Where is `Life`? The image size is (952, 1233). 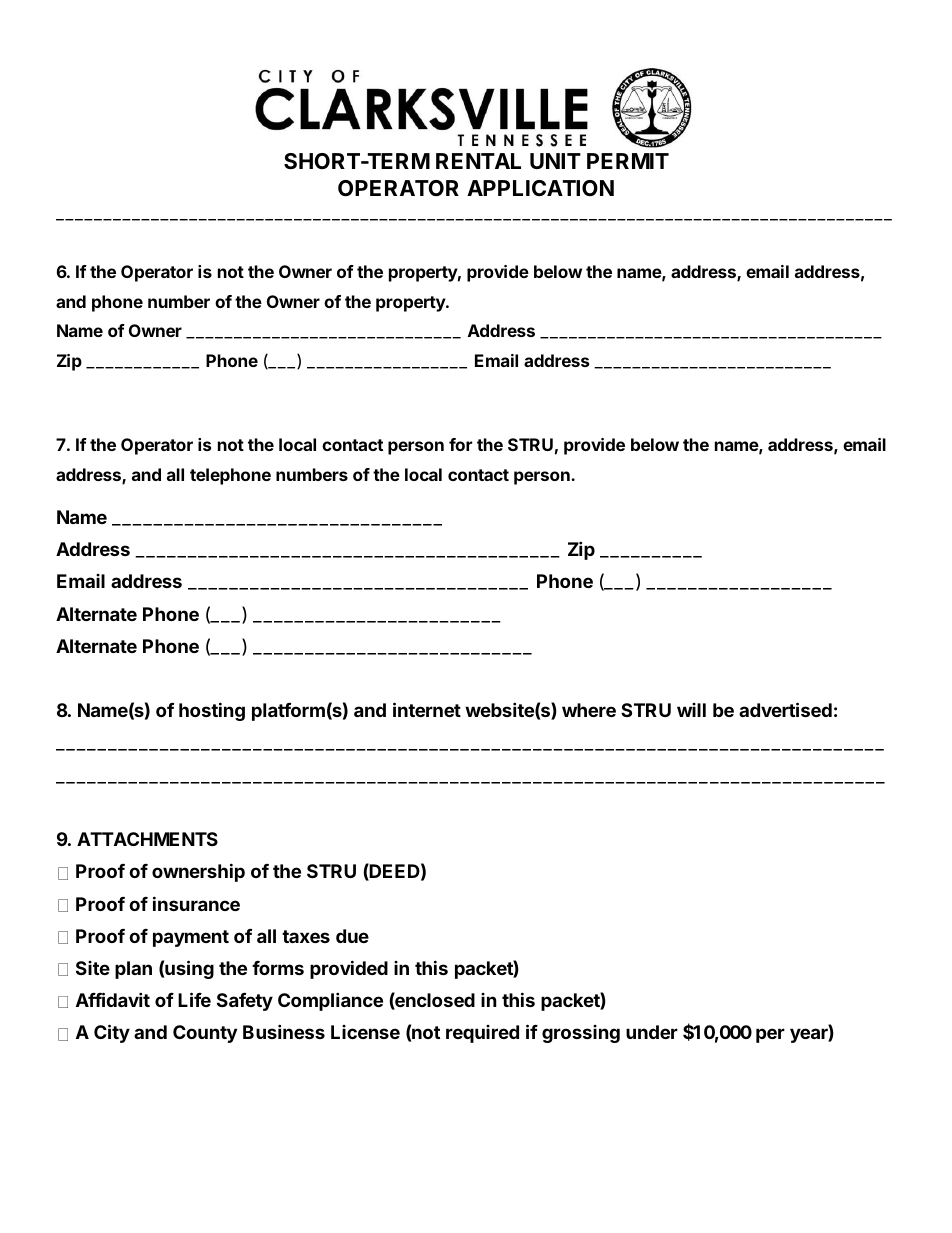
Life is located at coordinates (194, 999).
